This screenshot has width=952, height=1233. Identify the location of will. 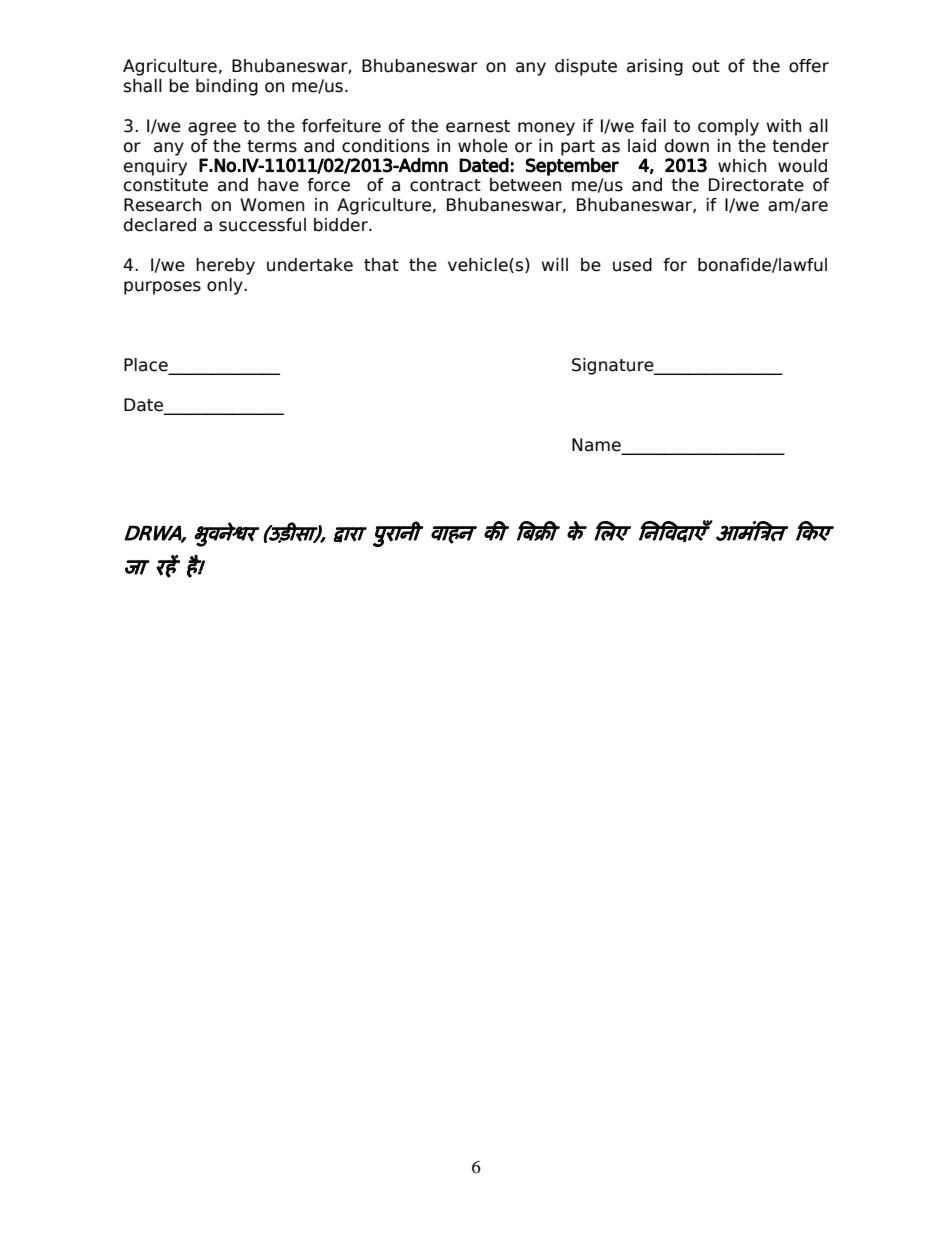
(555, 264).
